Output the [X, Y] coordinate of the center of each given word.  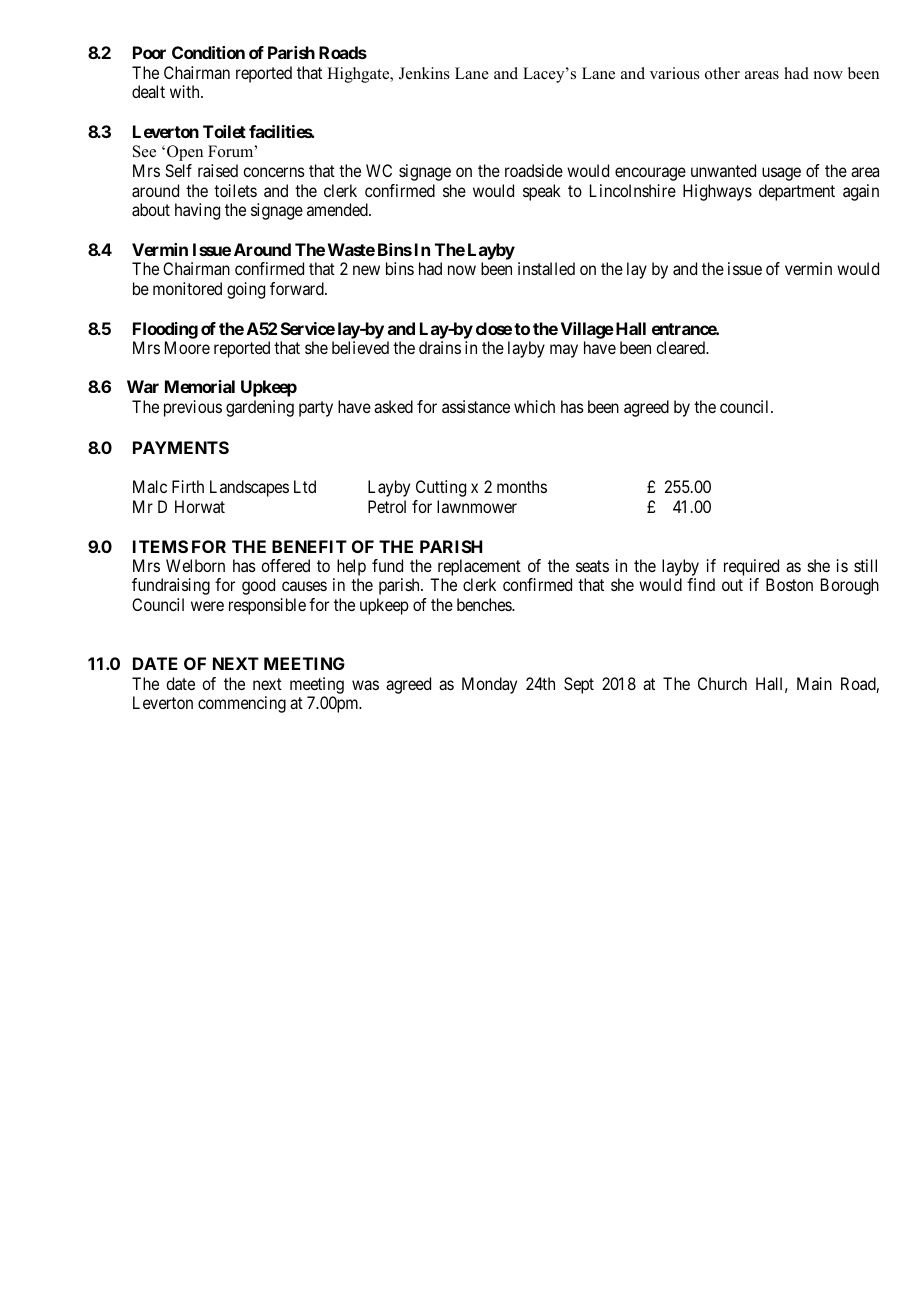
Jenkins [424, 73]
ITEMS [160, 546]
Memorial [200, 386]
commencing [242, 704]
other [722, 73]
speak [542, 192]
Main [814, 683]
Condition [208, 52]
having [197, 211]
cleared [682, 347]
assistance [476, 406]
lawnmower [477, 506]
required [751, 567]
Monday [489, 685]
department [797, 192]
